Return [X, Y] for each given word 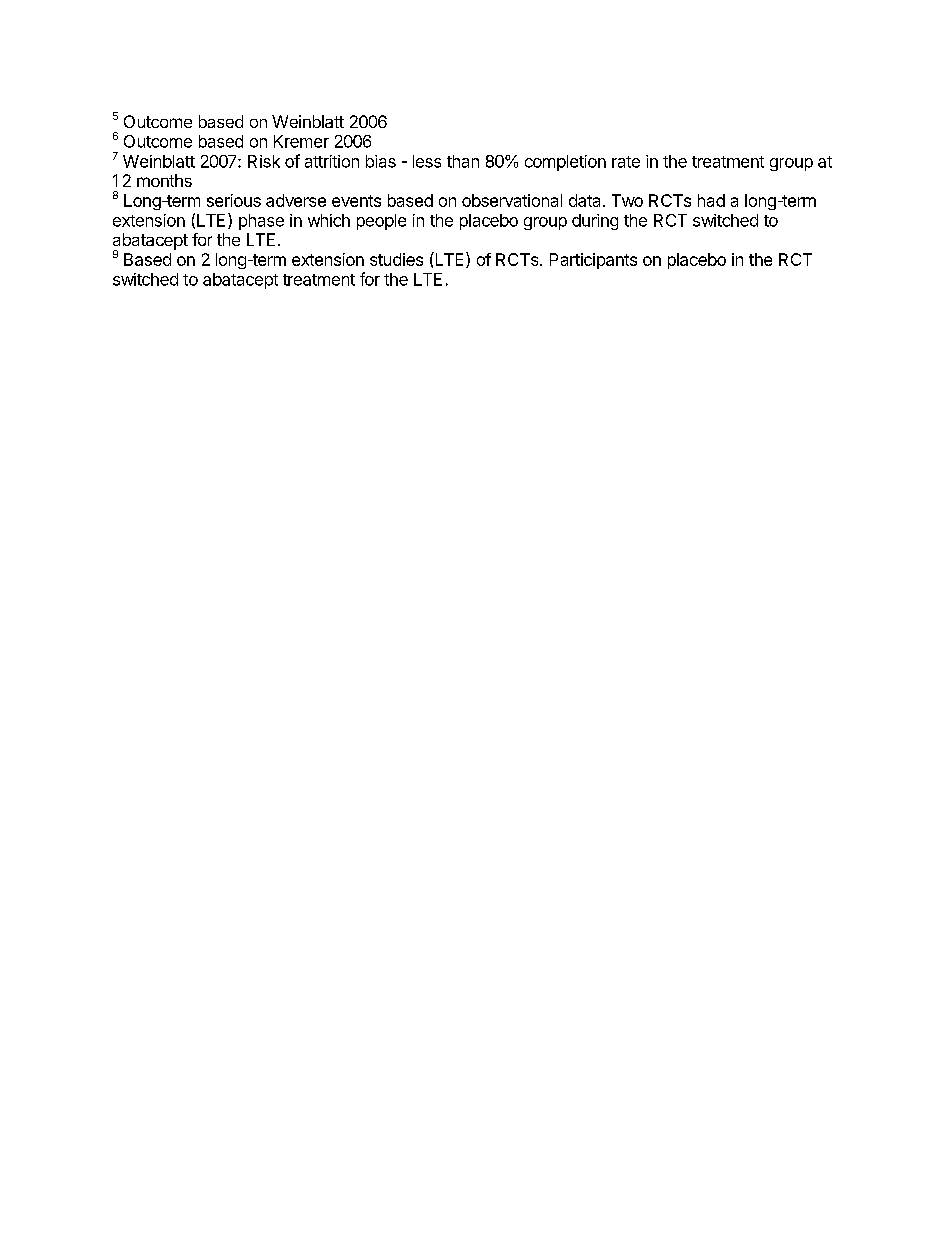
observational [512, 200]
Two [627, 200]
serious [234, 200]
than [463, 161]
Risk [264, 161]
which [329, 220]
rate [626, 162]
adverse [296, 200]
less [427, 161]
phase [261, 222]
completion [565, 163]
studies [396, 259]
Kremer [301, 141]
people [381, 222]
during [595, 222]
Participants [593, 261]
